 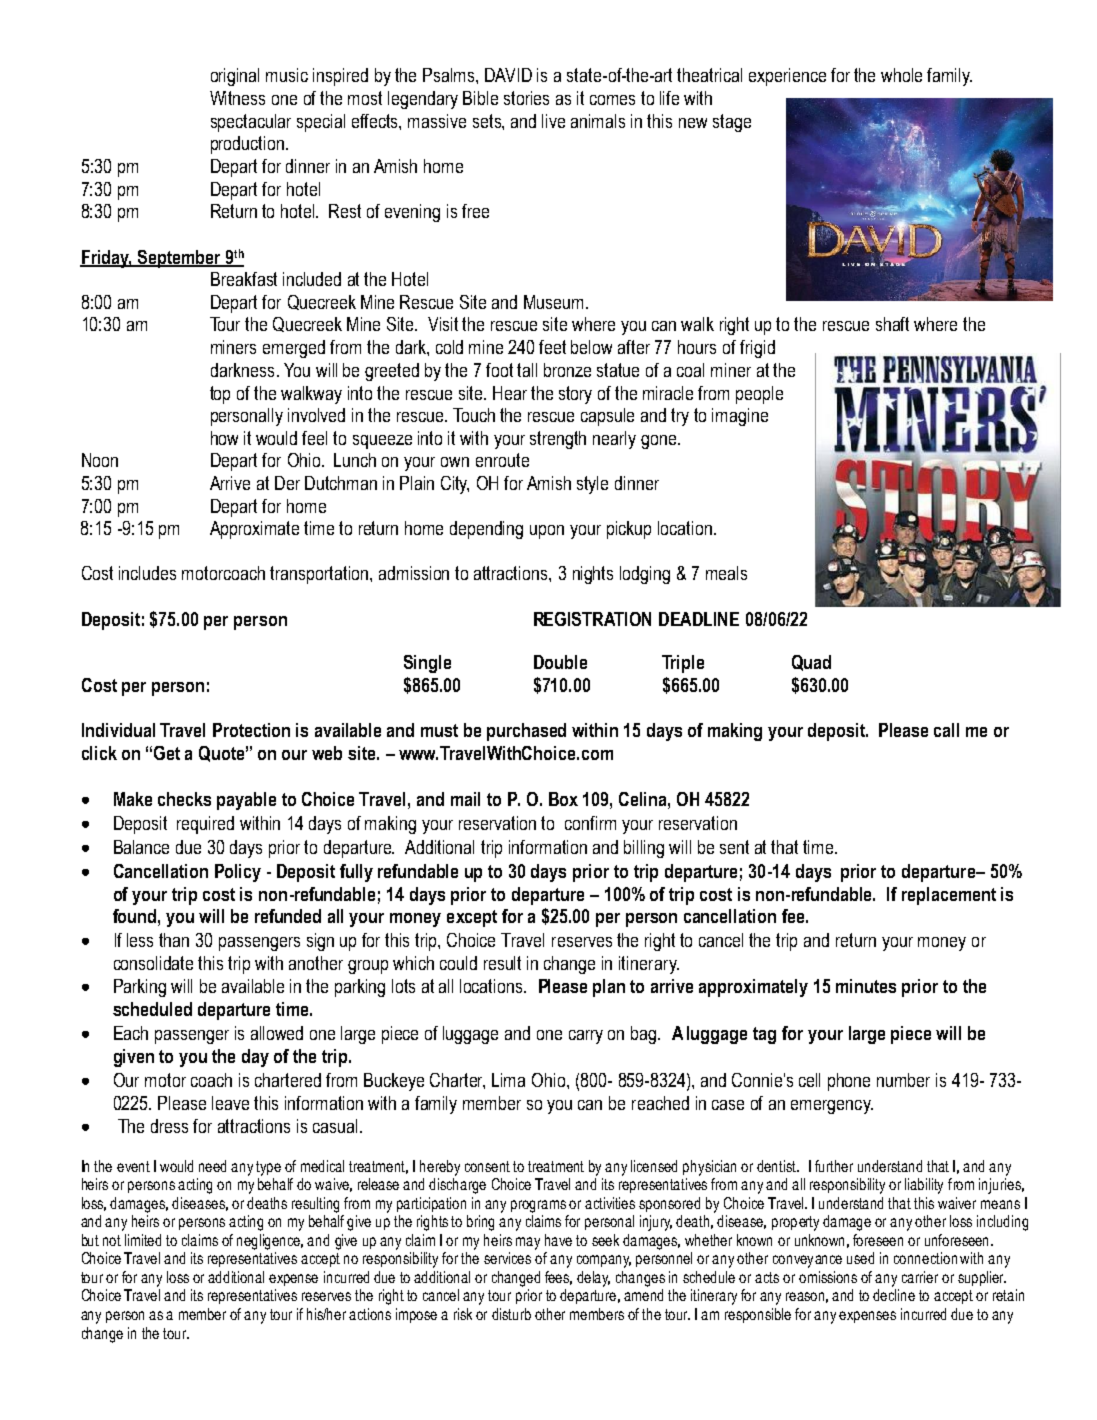 I want to click on feet, so click(x=552, y=347).
